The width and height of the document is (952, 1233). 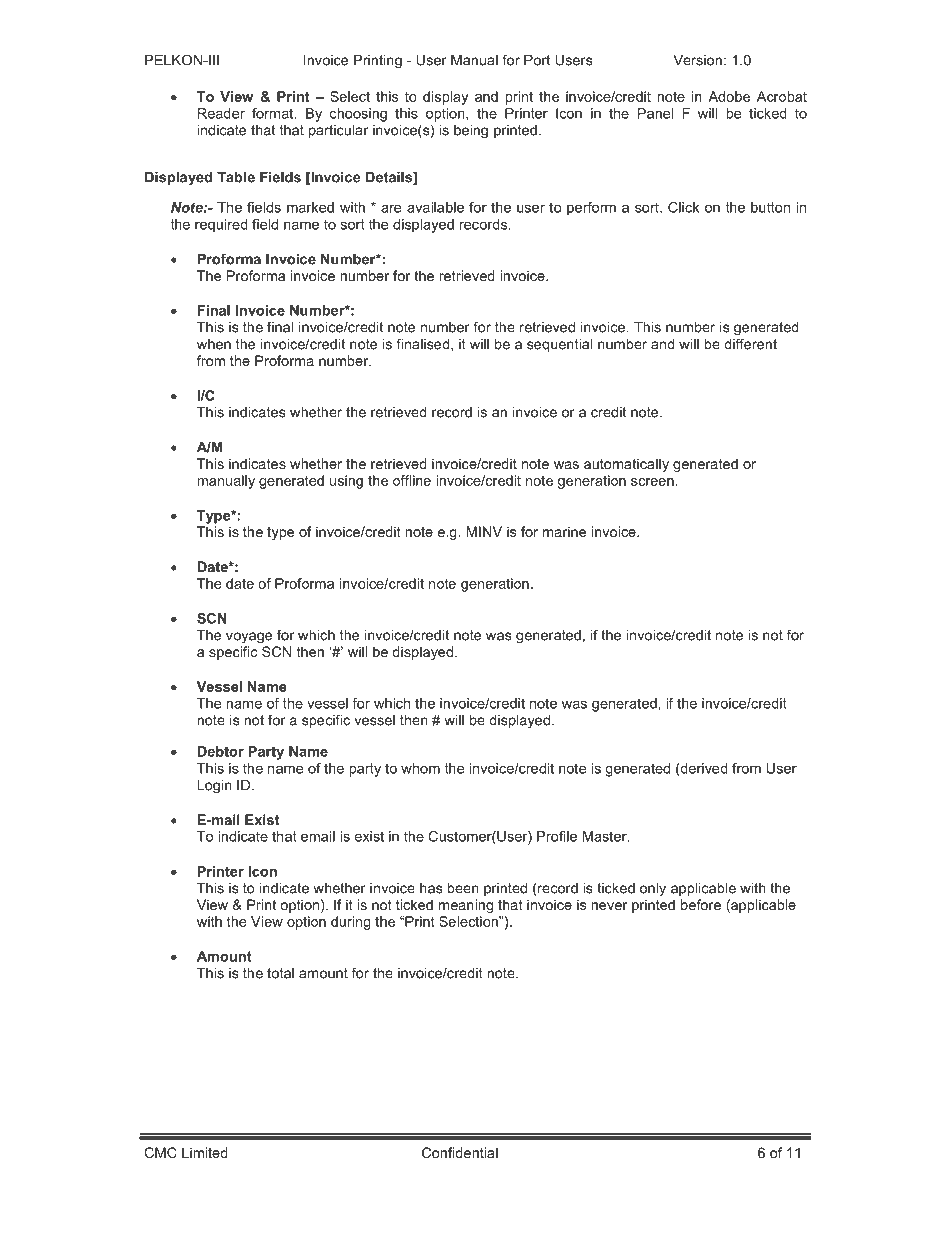 What do you see at coordinates (221, 113) in the document?
I see `Reader` at bounding box center [221, 113].
